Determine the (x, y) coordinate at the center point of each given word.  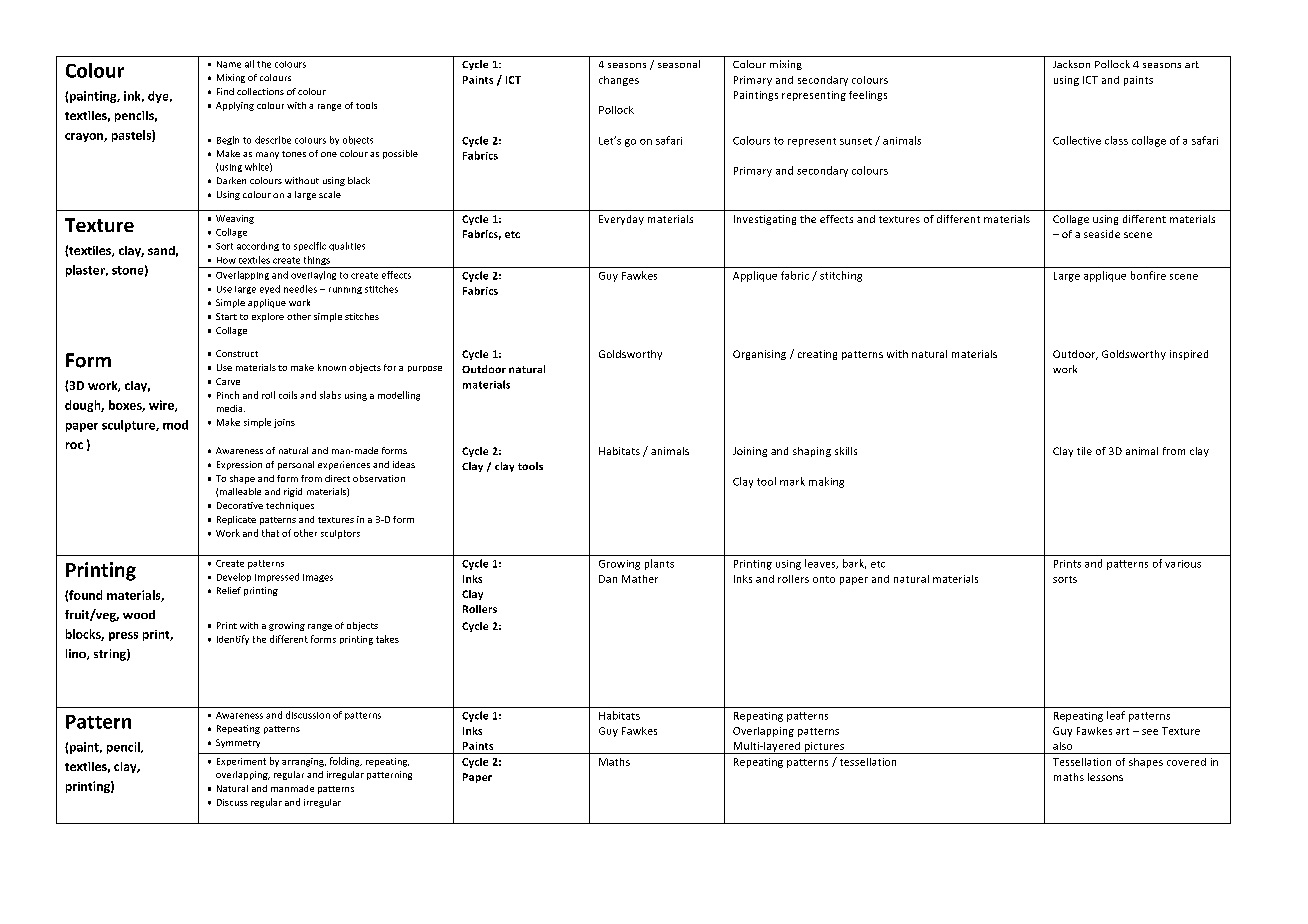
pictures (824, 748)
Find (225, 91)
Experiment (241, 762)
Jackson (1071, 64)
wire (162, 406)
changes (619, 81)
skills (846, 451)
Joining (750, 452)
